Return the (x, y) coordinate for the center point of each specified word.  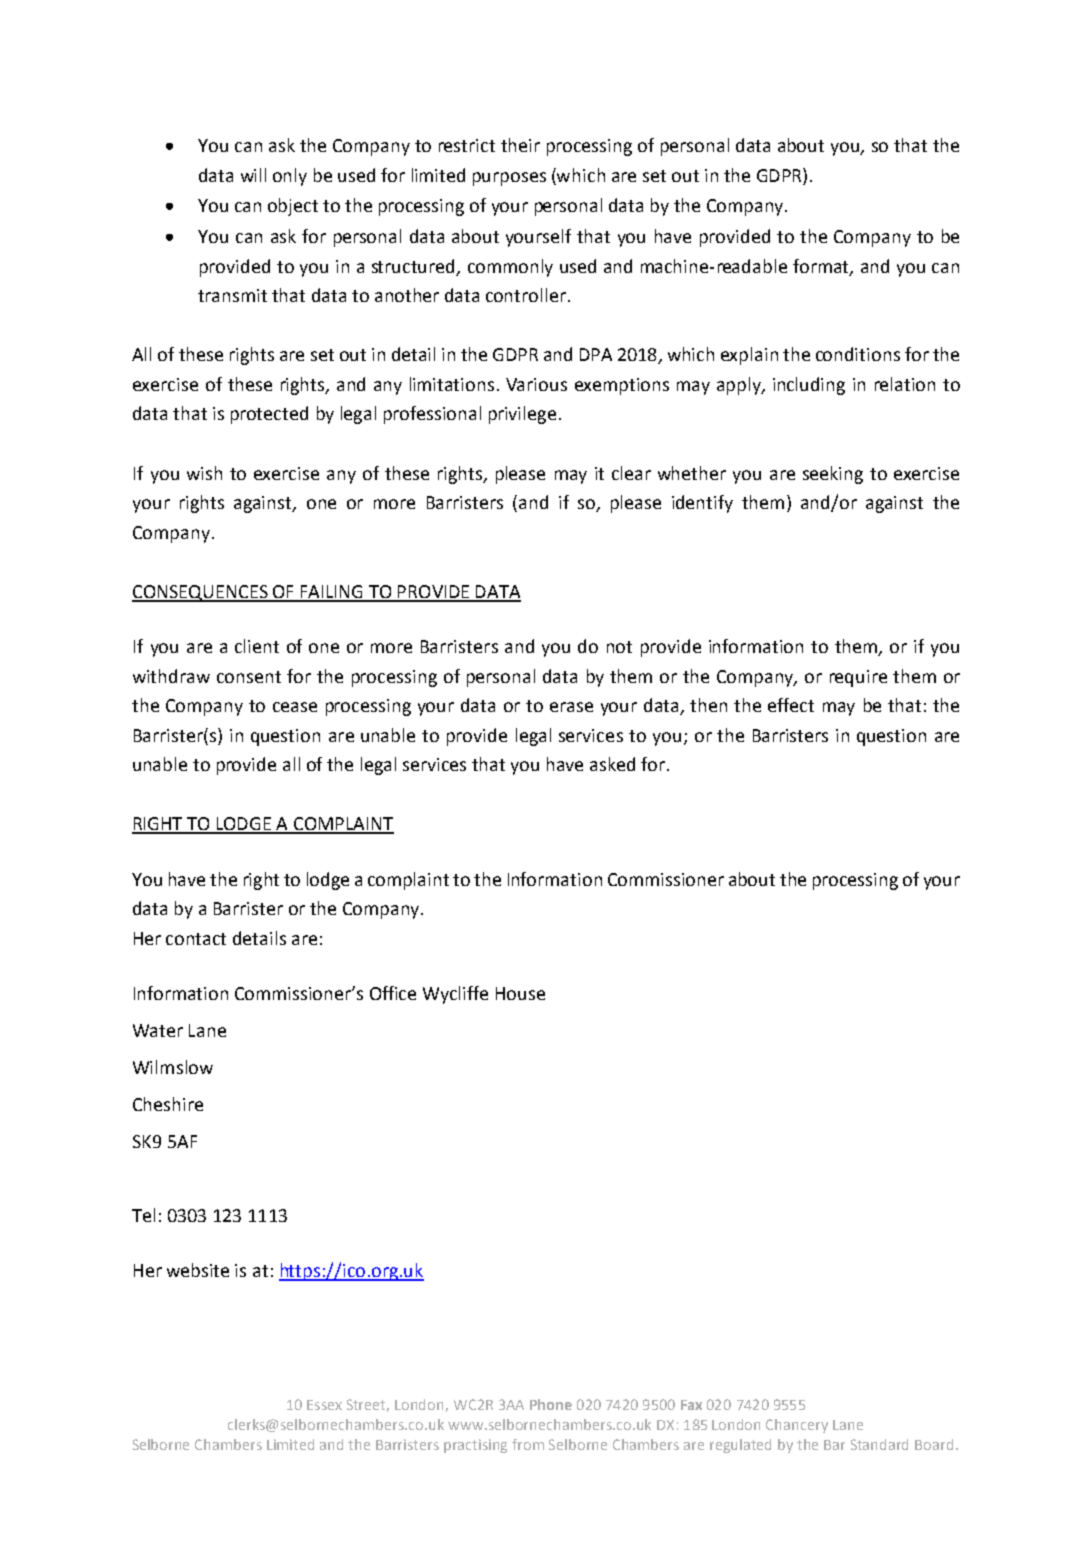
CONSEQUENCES (201, 593)
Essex (324, 1405)
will (253, 175)
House (520, 993)
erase (571, 707)
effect (791, 705)
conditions (858, 354)
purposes (509, 179)
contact (196, 939)
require (858, 678)
